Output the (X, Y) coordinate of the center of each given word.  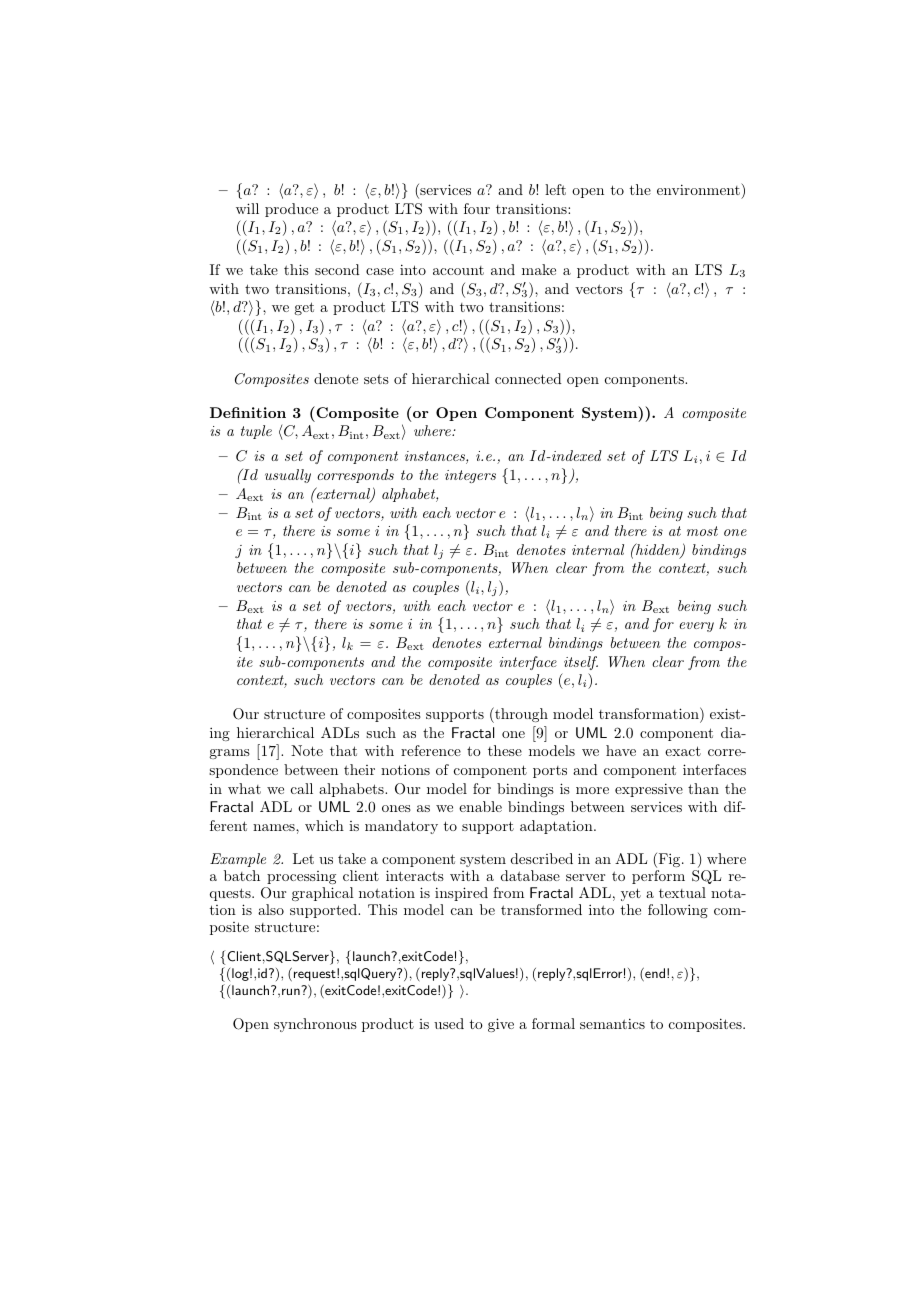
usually (288, 476)
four (477, 208)
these (505, 750)
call (302, 788)
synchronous (315, 1025)
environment (699, 189)
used (449, 1023)
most (702, 531)
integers (470, 476)
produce (291, 210)
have (621, 750)
